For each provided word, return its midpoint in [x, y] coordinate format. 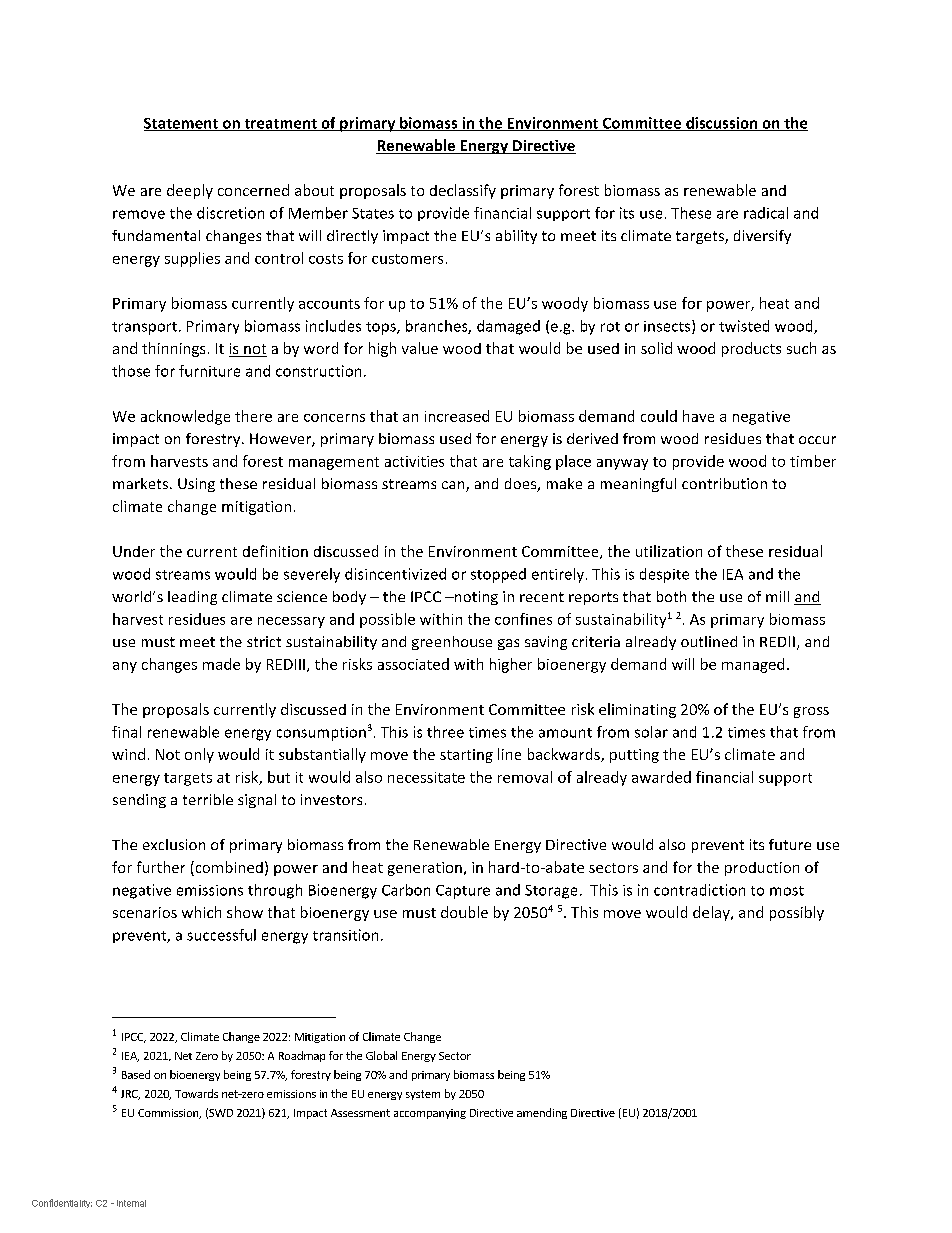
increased [457, 416]
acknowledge [185, 417]
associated [413, 664]
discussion [722, 124]
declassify [463, 191]
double [464, 912]
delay [712, 913]
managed [753, 665]
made [221, 664]
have [698, 416]
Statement [182, 124]
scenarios [145, 912]
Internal [131, 1203]
